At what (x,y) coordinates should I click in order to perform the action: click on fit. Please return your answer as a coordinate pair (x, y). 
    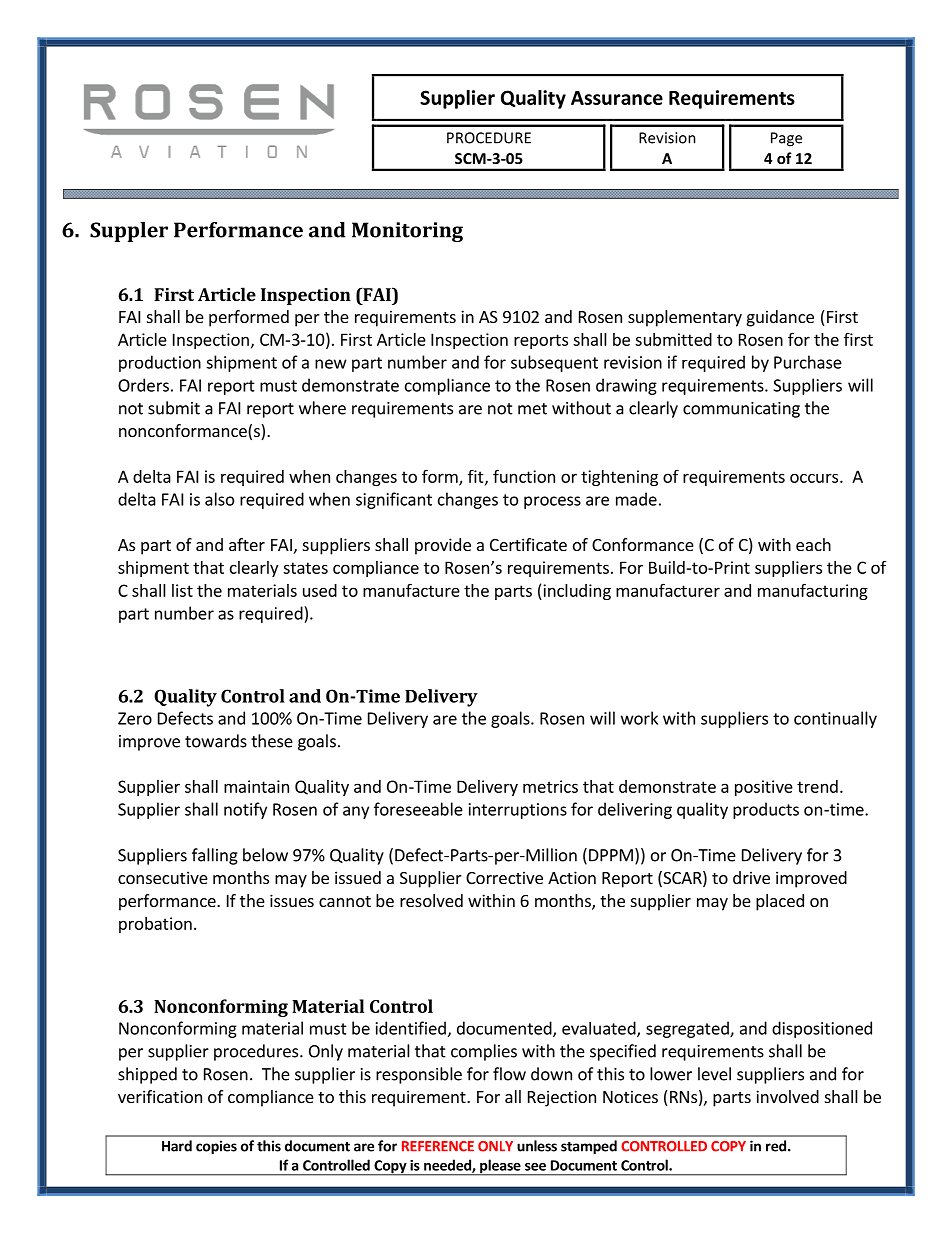
    Looking at the image, I should click on (477, 477).
